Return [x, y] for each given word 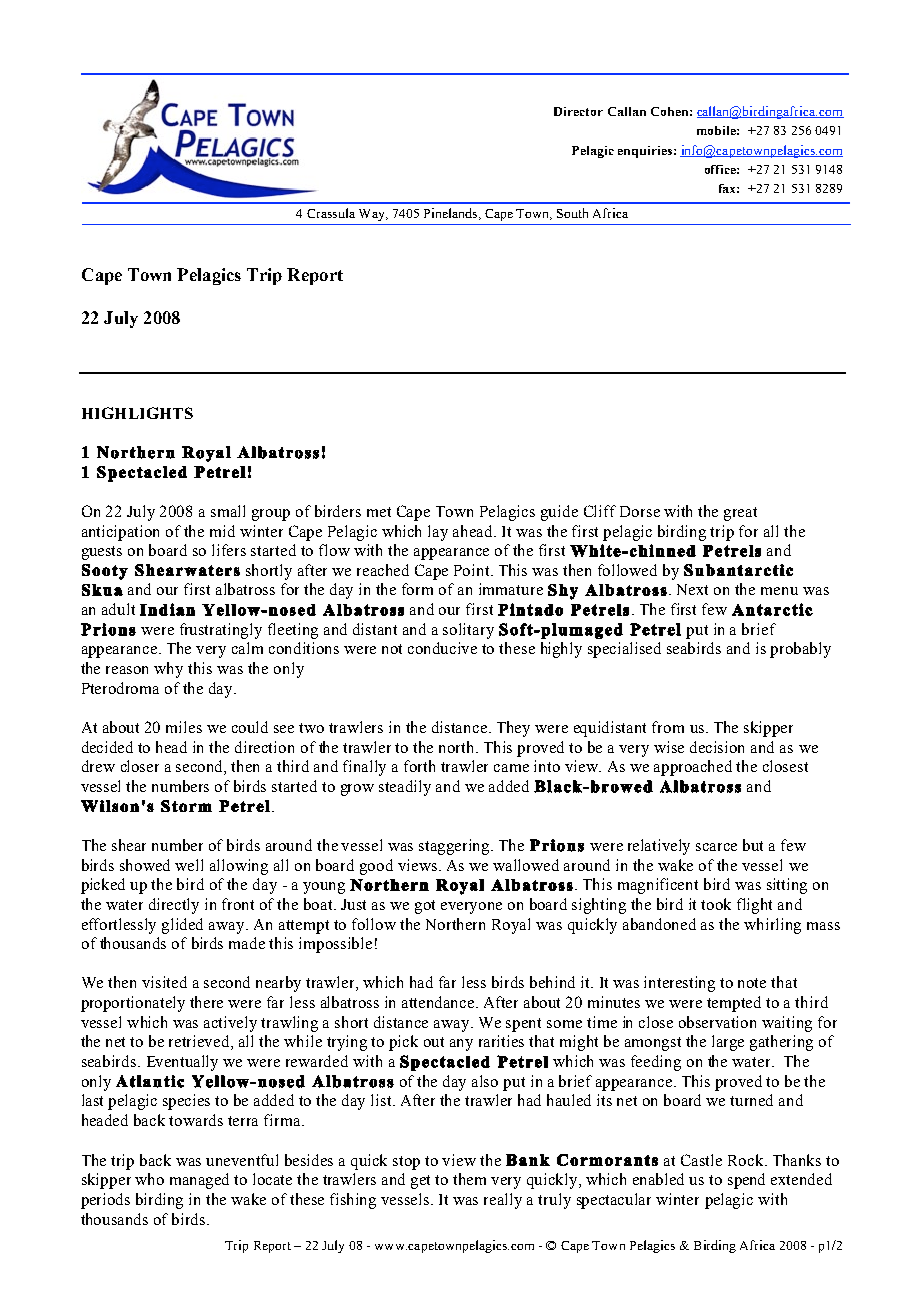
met [379, 512]
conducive [442, 648]
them [469, 1179]
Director [578, 111]
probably [800, 650]
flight [754, 906]
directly [174, 906]
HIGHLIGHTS [137, 413]
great [740, 514]
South [572, 213]
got [425, 907]
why [168, 670]
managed [199, 1181]
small [228, 511]
